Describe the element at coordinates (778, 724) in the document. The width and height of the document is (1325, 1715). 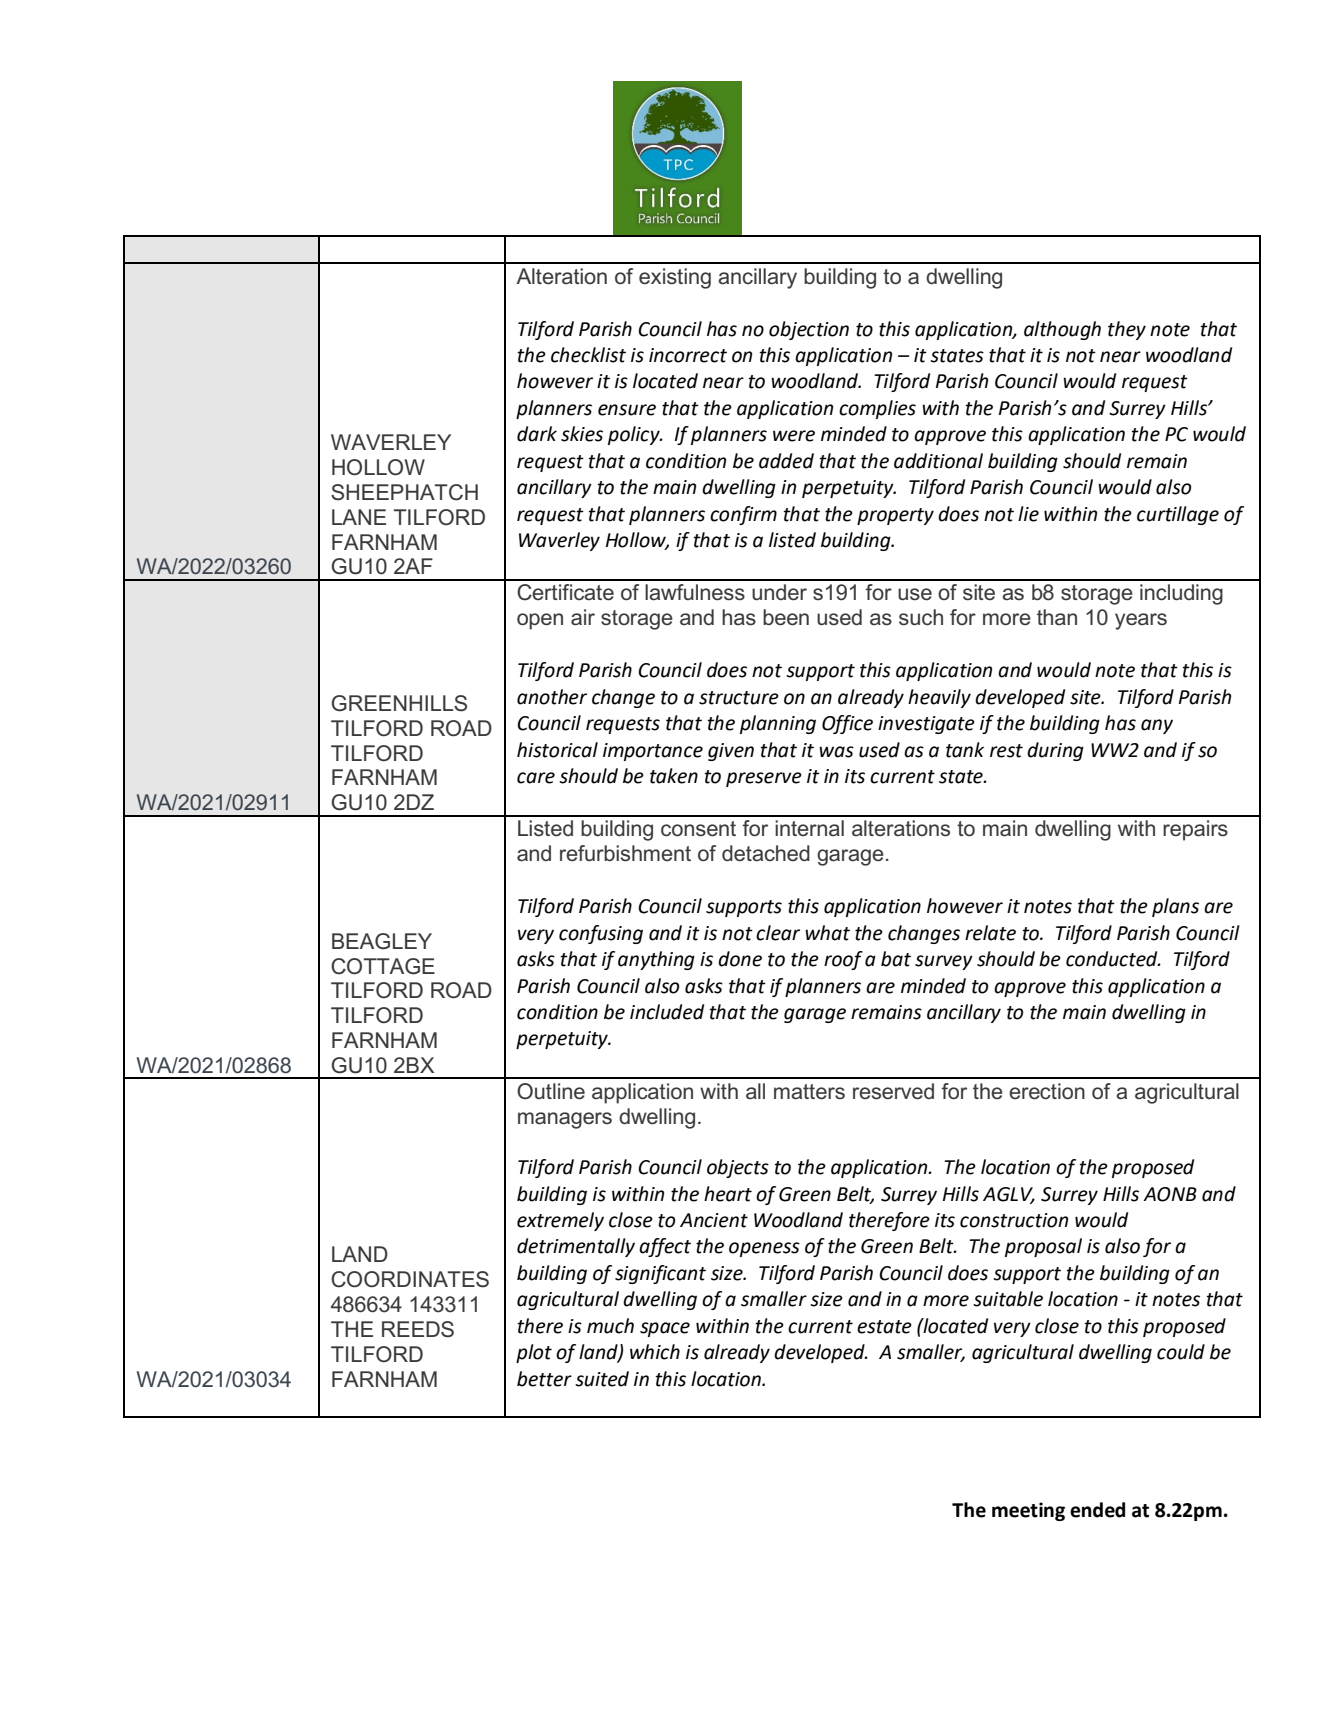
I see `planning` at that location.
